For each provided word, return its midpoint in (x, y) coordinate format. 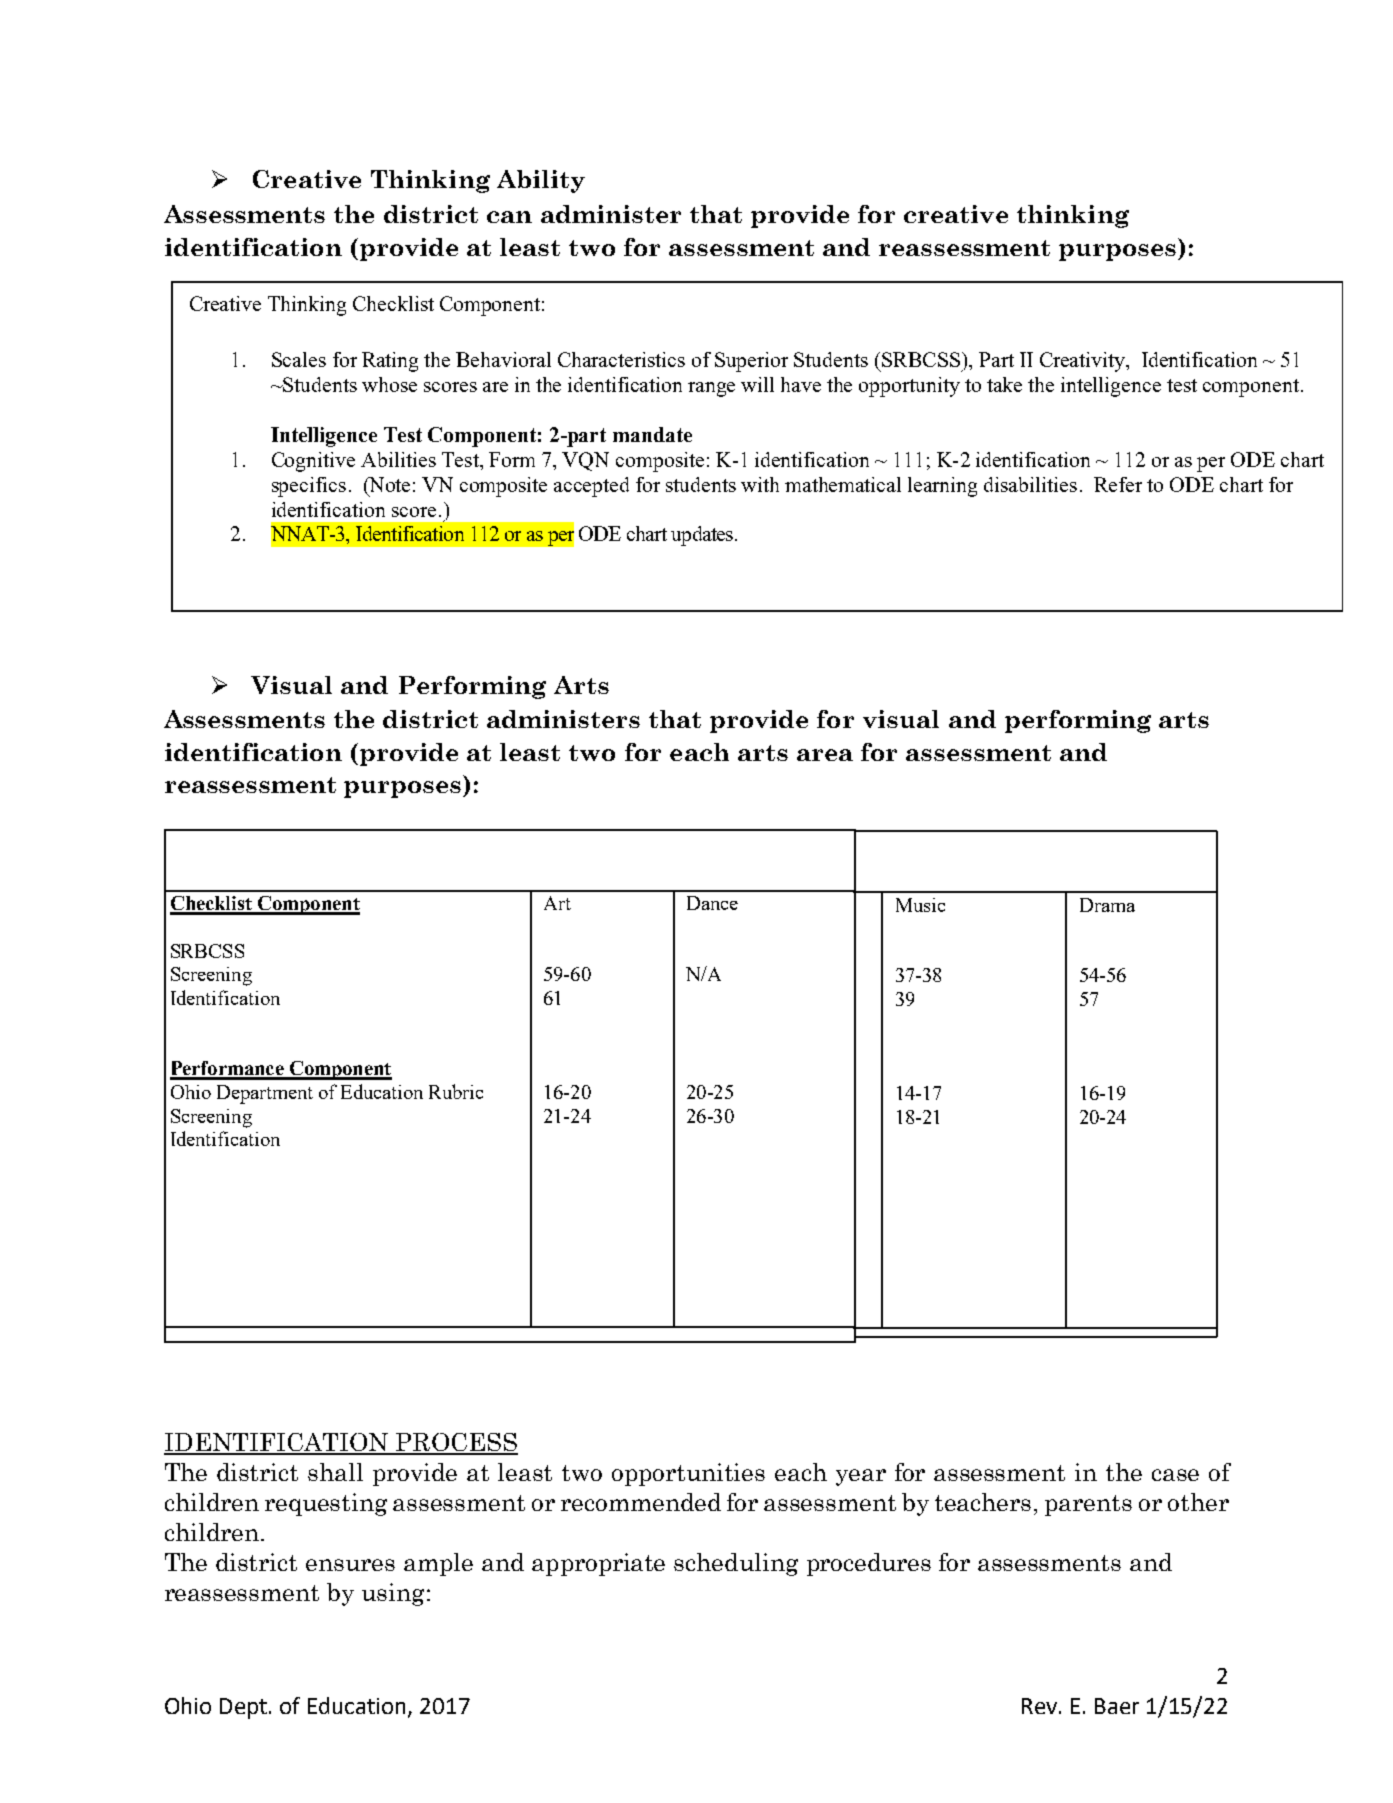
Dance (712, 903)
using (393, 1594)
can (509, 217)
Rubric (456, 1091)
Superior (751, 362)
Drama (1107, 905)
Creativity (1084, 362)
